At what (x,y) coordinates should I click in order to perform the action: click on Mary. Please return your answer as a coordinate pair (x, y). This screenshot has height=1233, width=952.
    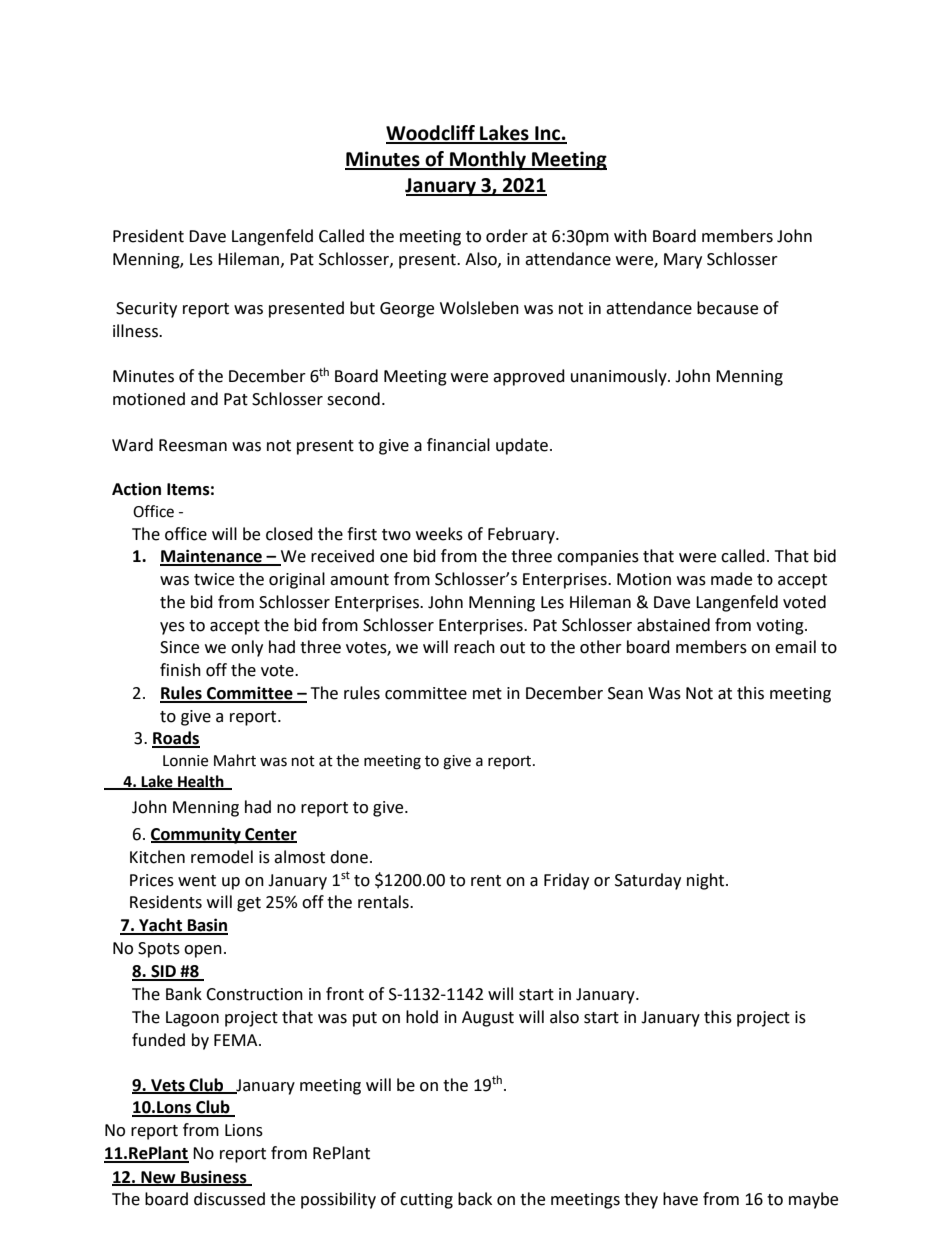
    Looking at the image, I should click on (683, 261).
